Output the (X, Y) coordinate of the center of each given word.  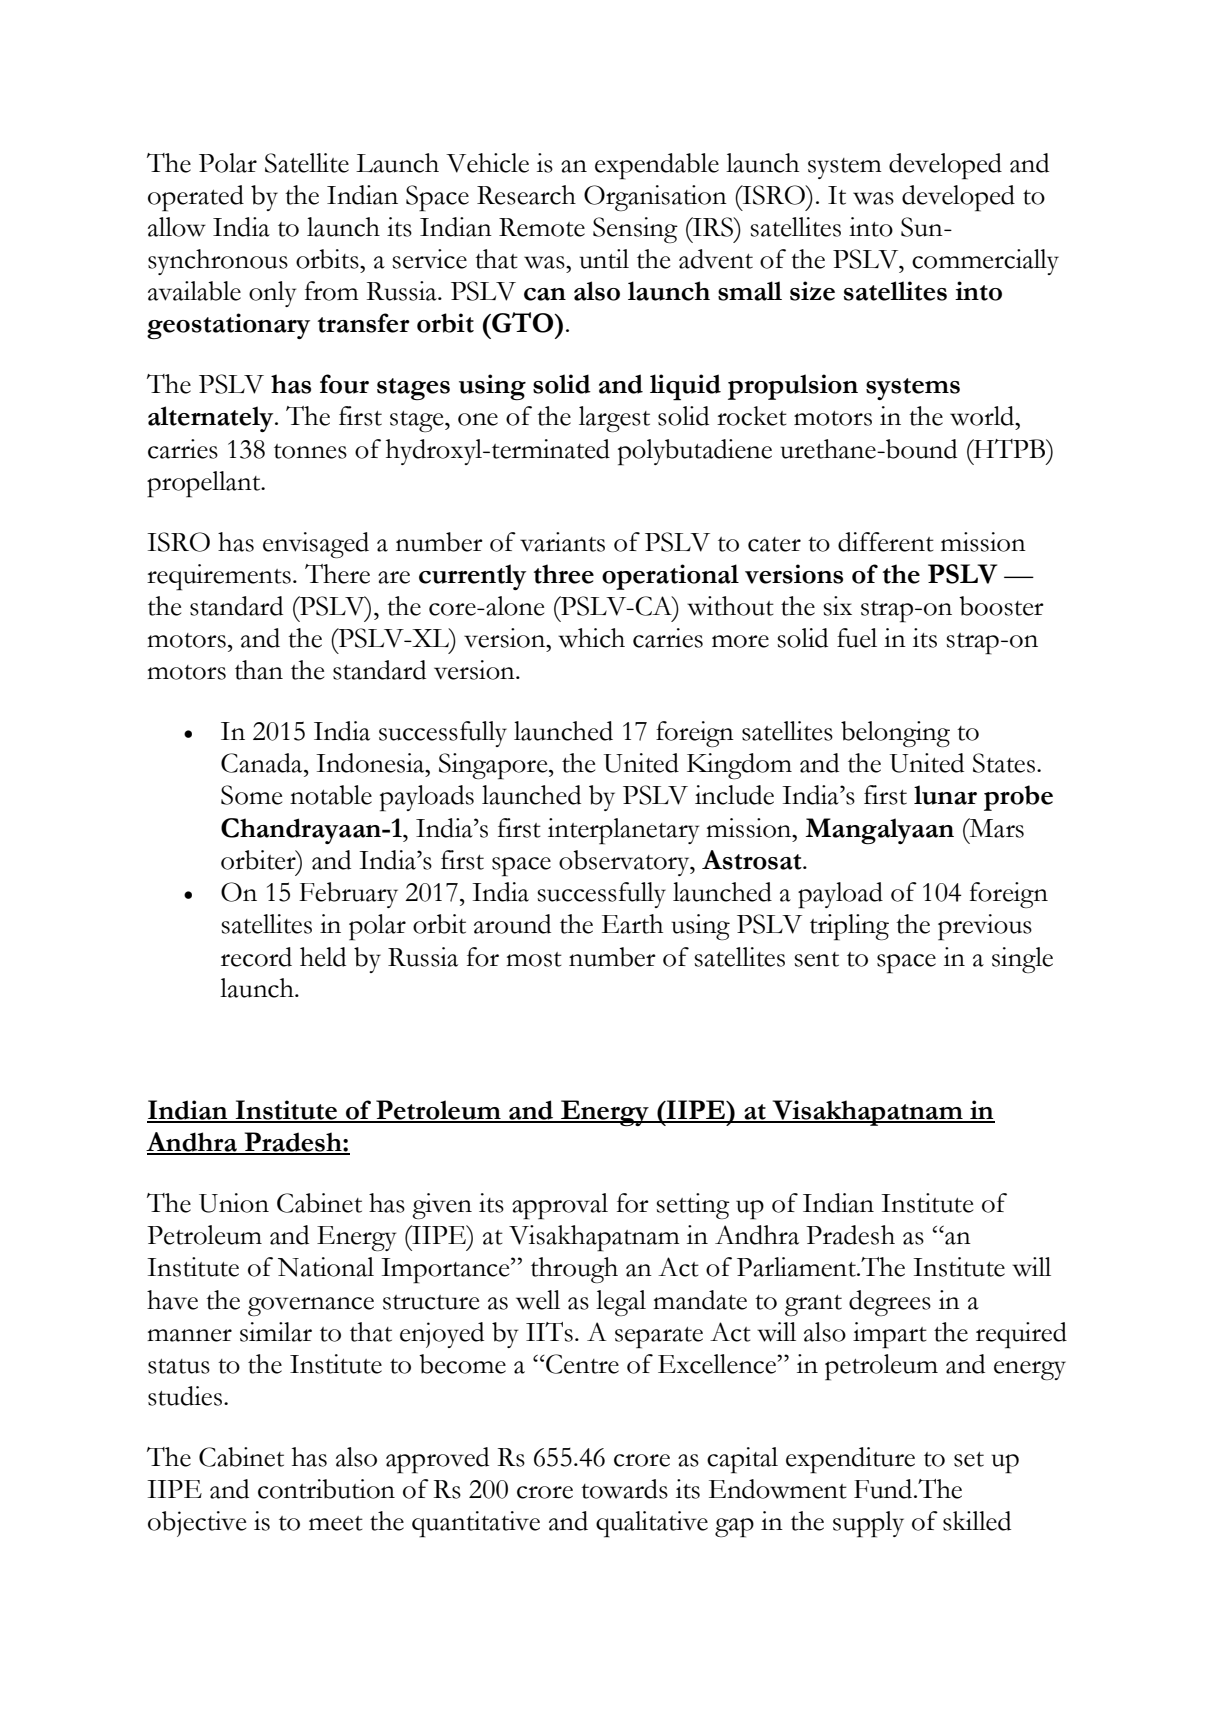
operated (196, 198)
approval (560, 1206)
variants (562, 542)
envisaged (316, 545)
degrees (890, 1303)
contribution (326, 1489)
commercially (985, 262)
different (886, 542)
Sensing (635, 230)
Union (234, 1203)
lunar (945, 795)
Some (251, 795)
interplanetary (623, 831)
